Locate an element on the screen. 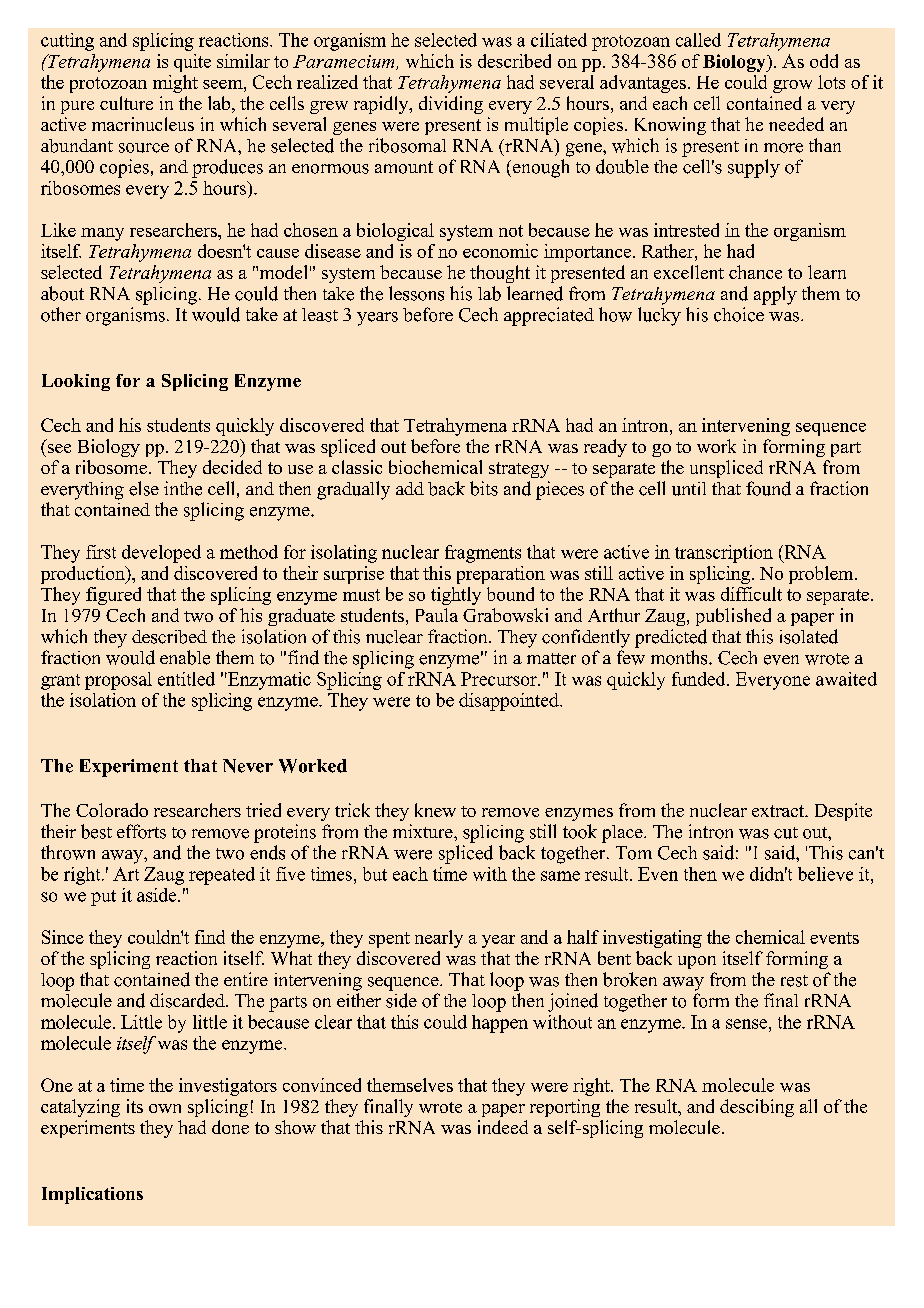  grow is located at coordinates (792, 86).
